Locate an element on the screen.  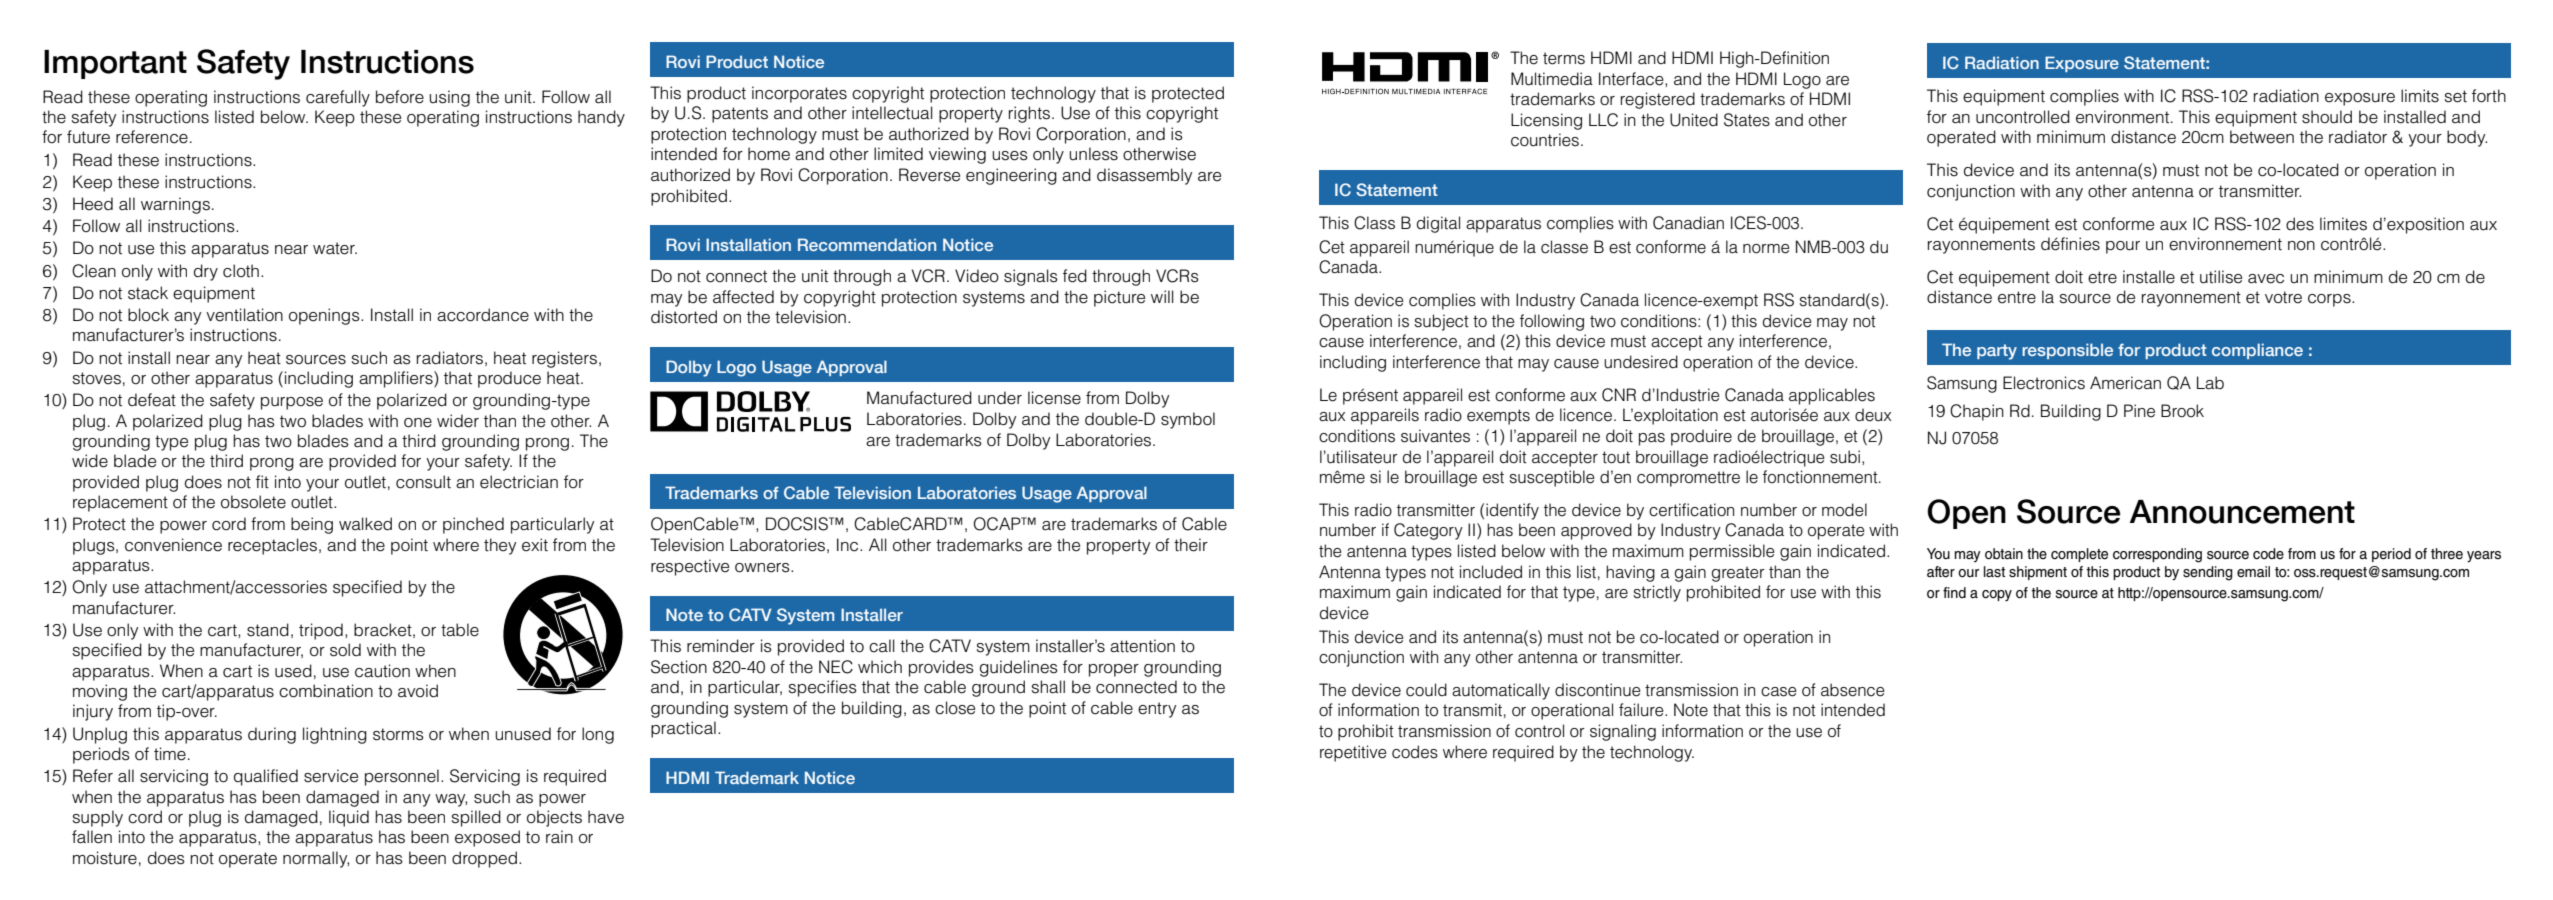
terms is located at coordinates (1564, 58).
